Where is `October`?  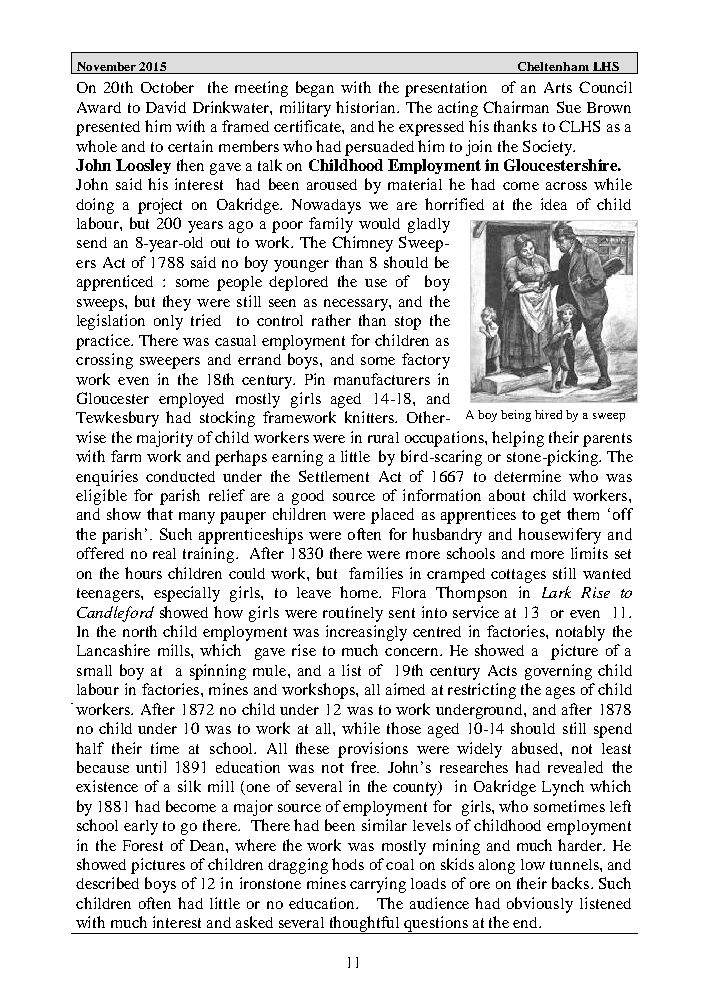 October is located at coordinates (167, 87).
